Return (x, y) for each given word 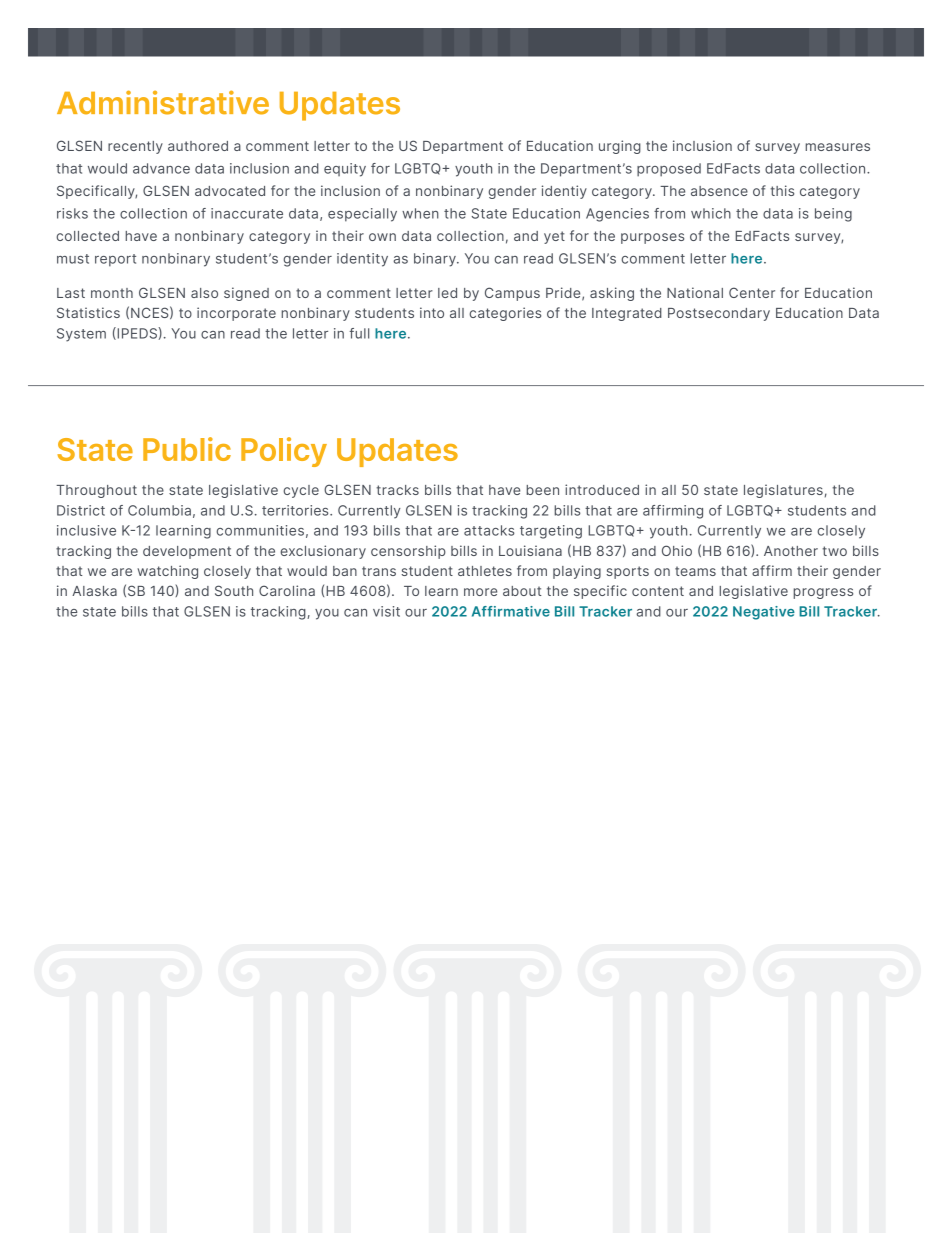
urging (620, 147)
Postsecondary (719, 314)
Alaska (94, 591)
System (81, 335)
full (359, 333)
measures (837, 147)
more (480, 592)
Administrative (163, 102)
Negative (764, 613)
